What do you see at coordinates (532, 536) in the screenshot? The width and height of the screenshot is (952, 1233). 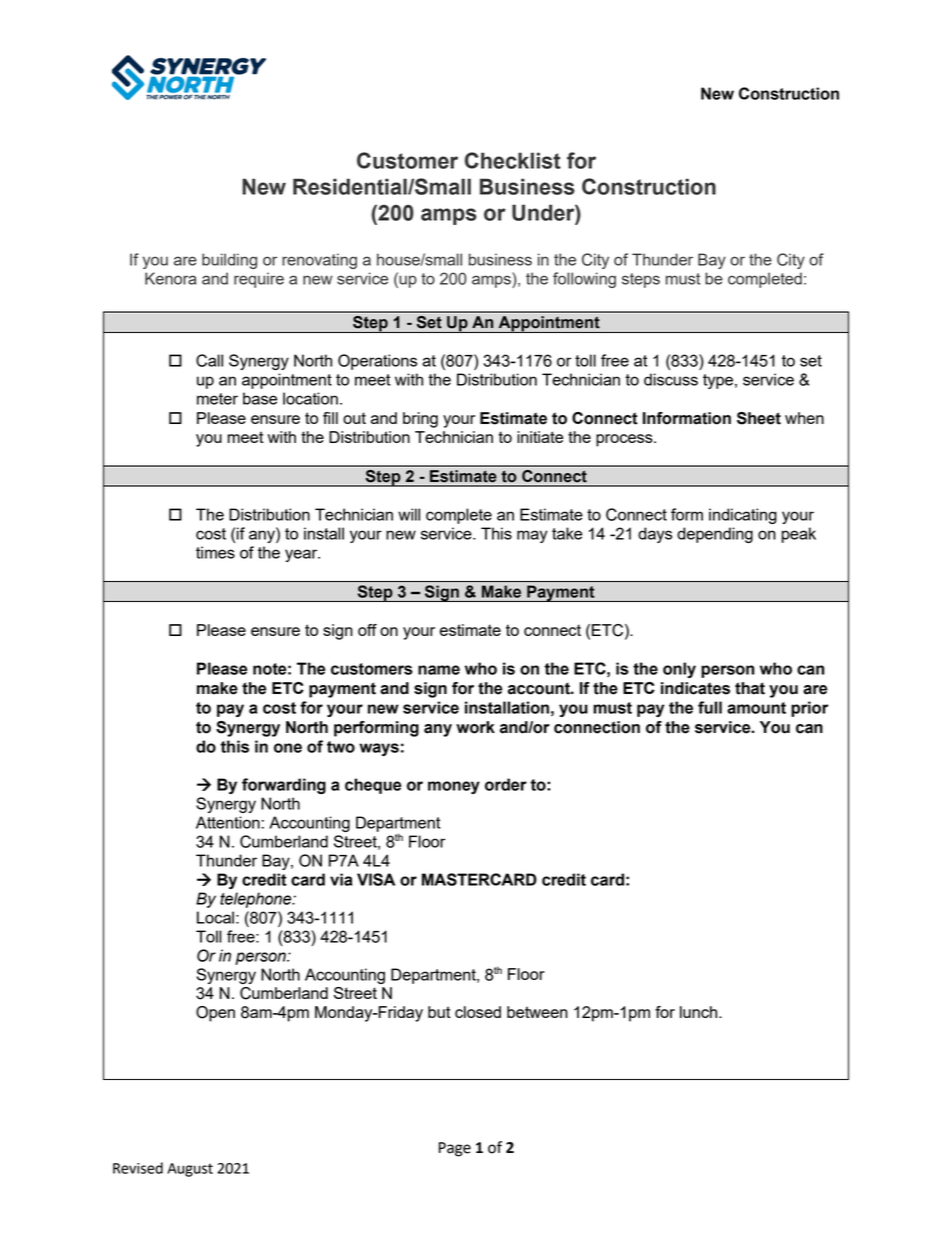 I see `may` at bounding box center [532, 536].
